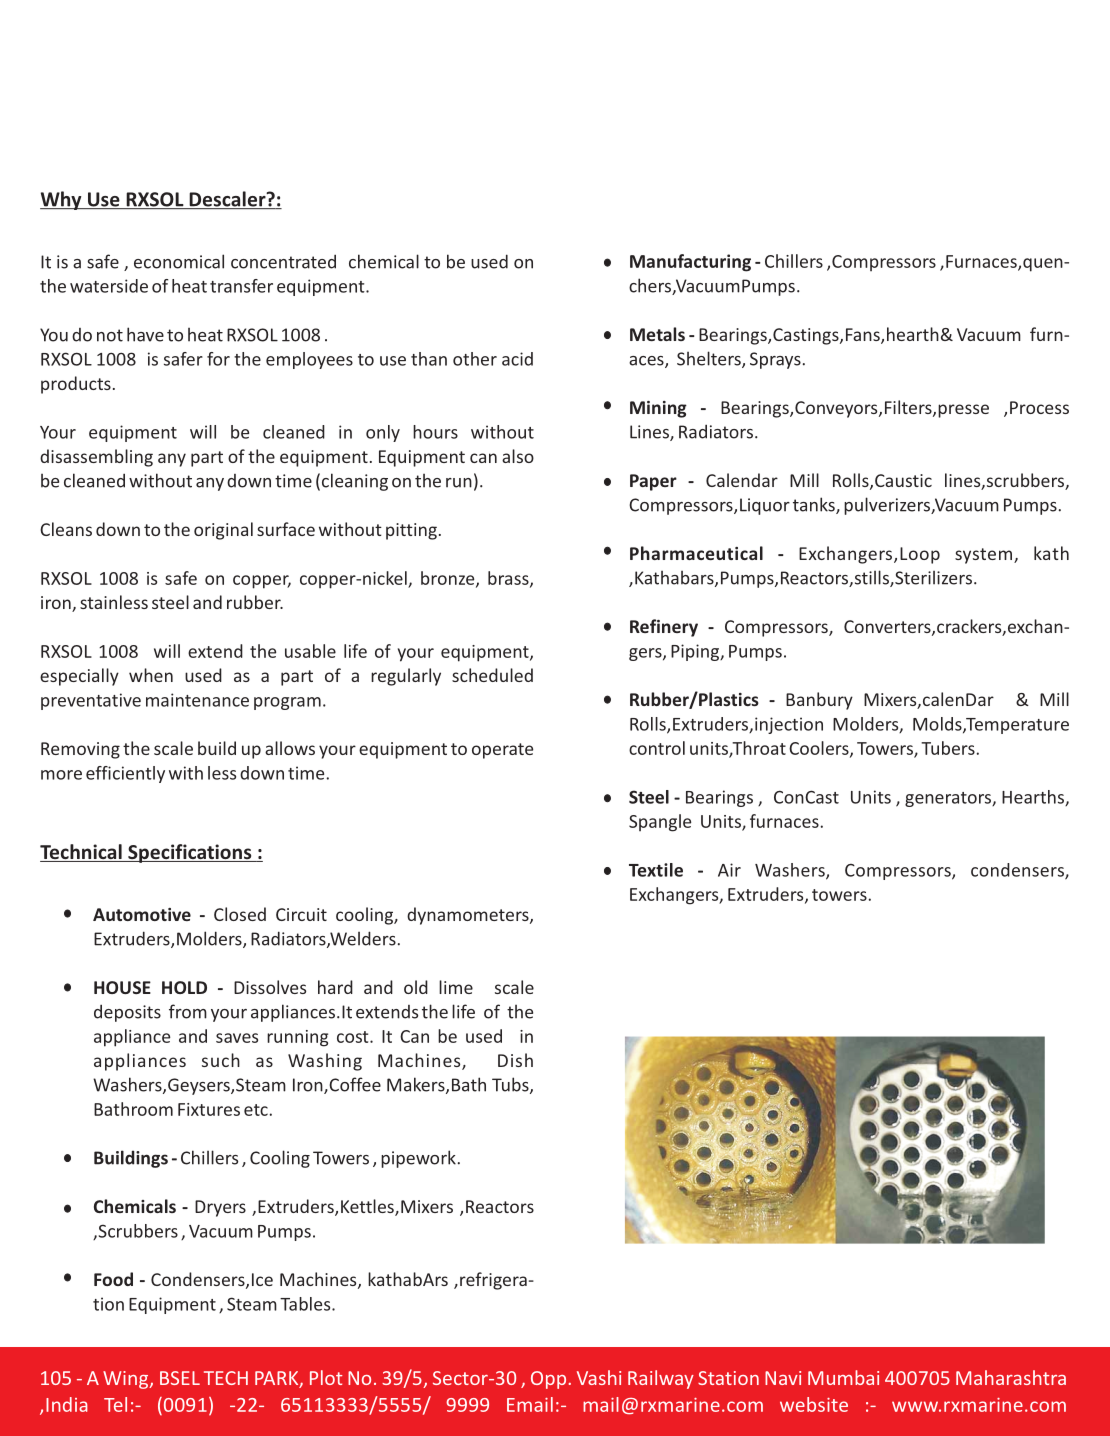 This screenshot has width=1110, height=1436. What do you see at coordinates (456, 987) in the screenshot?
I see `lime` at bounding box center [456, 987].
